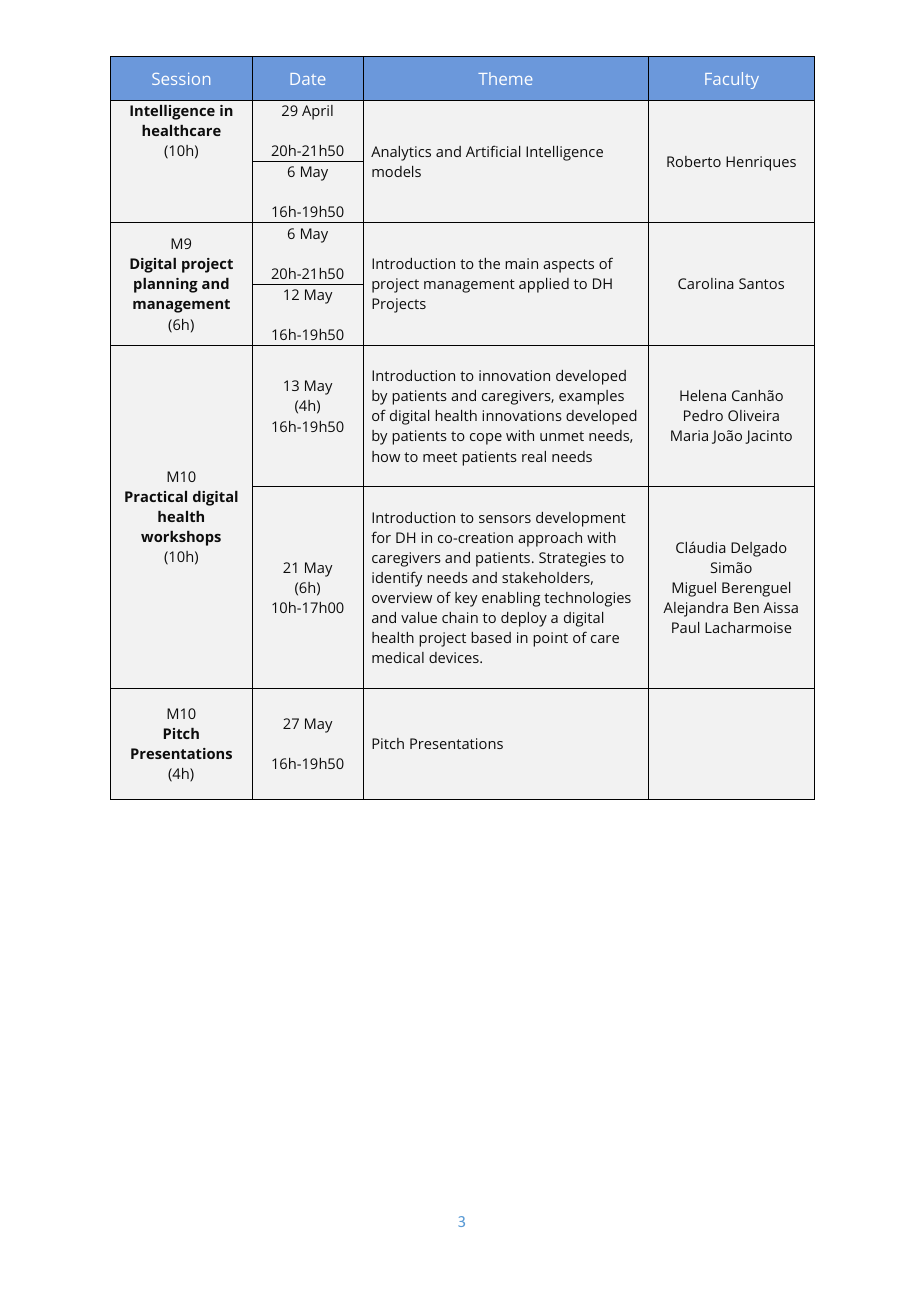 The width and height of the image is (924, 1308). Describe the element at coordinates (505, 78) in the image. I see `Theme` at that location.
